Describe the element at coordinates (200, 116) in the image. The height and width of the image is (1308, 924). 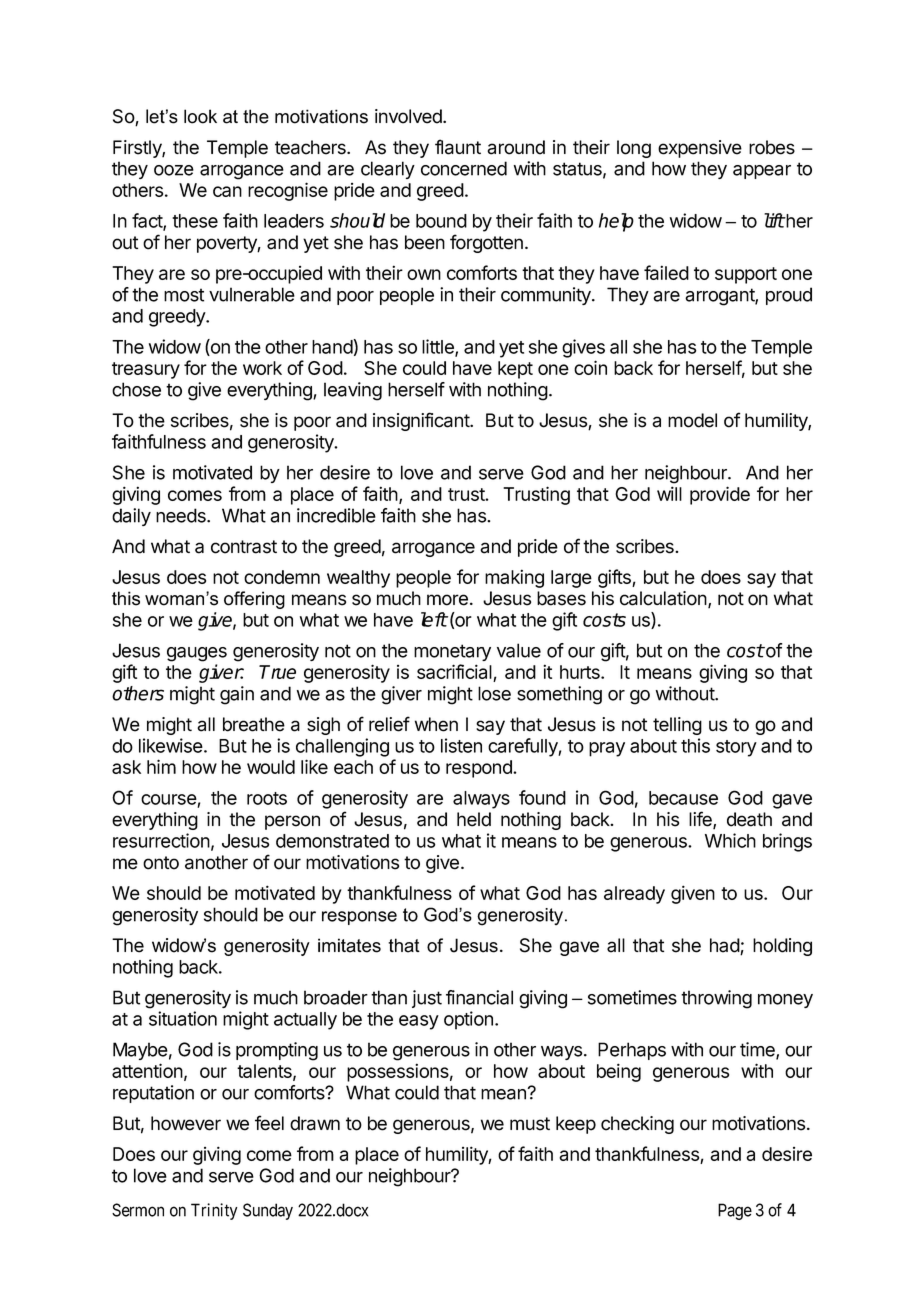
I see `look` at that location.
